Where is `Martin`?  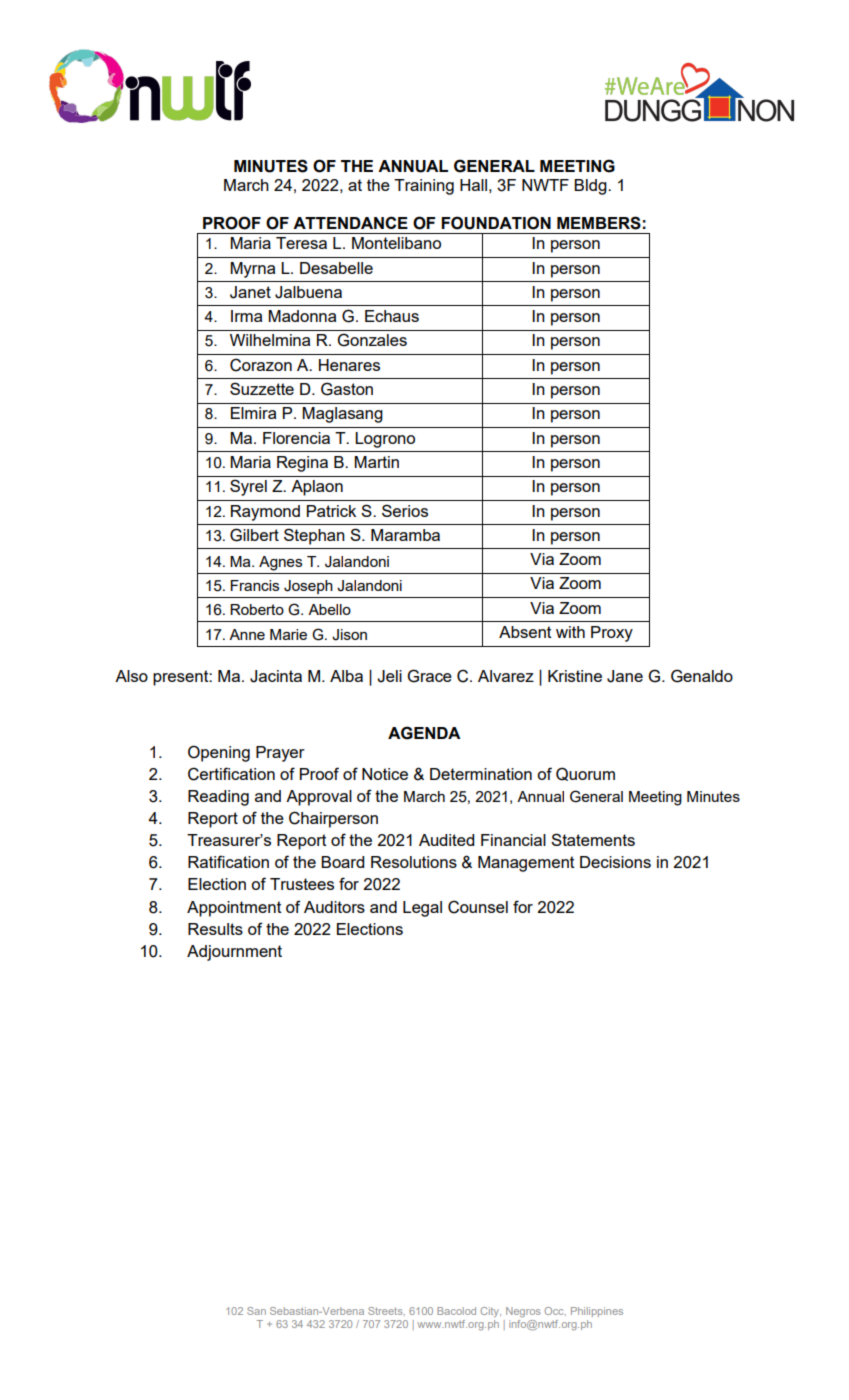
Martin is located at coordinates (376, 462).
